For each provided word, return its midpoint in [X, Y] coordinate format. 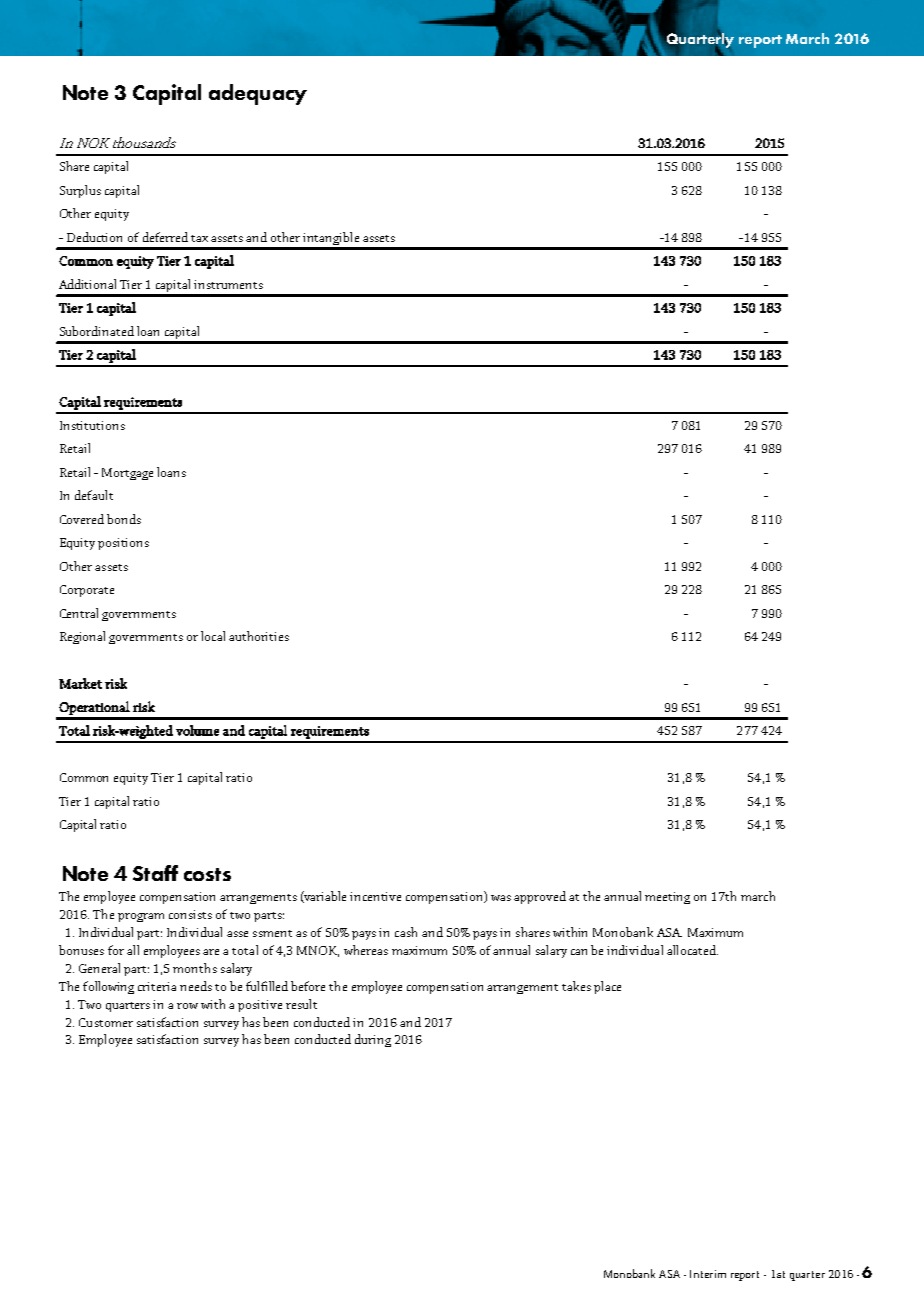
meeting [667, 898]
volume [197, 730]
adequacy [258, 94]
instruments [228, 284]
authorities [259, 636]
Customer [106, 1022]
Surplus [80, 191]
